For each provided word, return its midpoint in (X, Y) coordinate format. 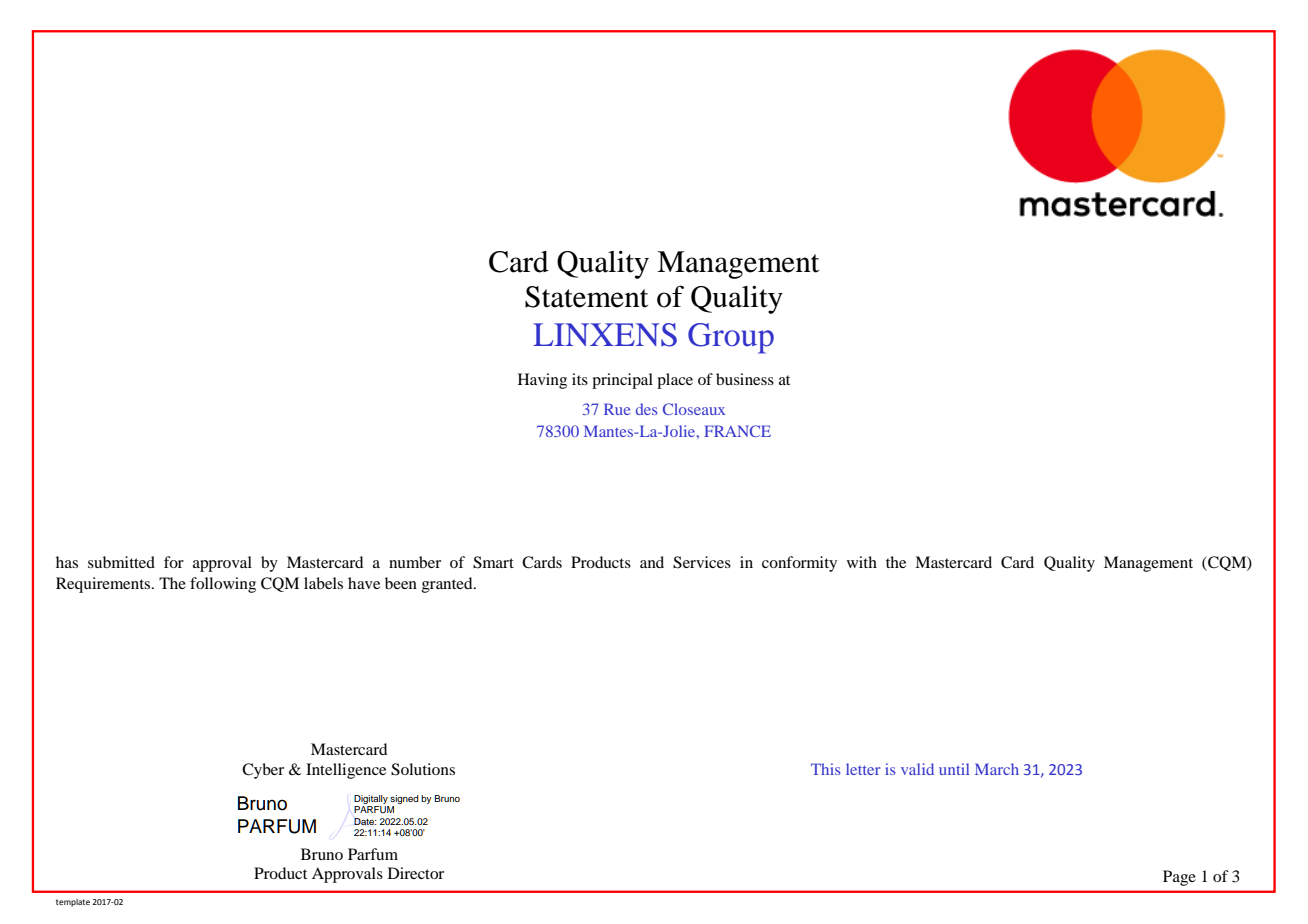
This (825, 769)
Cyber (263, 771)
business (745, 379)
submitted (121, 562)
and (652, 562)
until (954, 769)
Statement (586, 297)
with (862, 562)
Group (731, 338)
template (73, 903)
